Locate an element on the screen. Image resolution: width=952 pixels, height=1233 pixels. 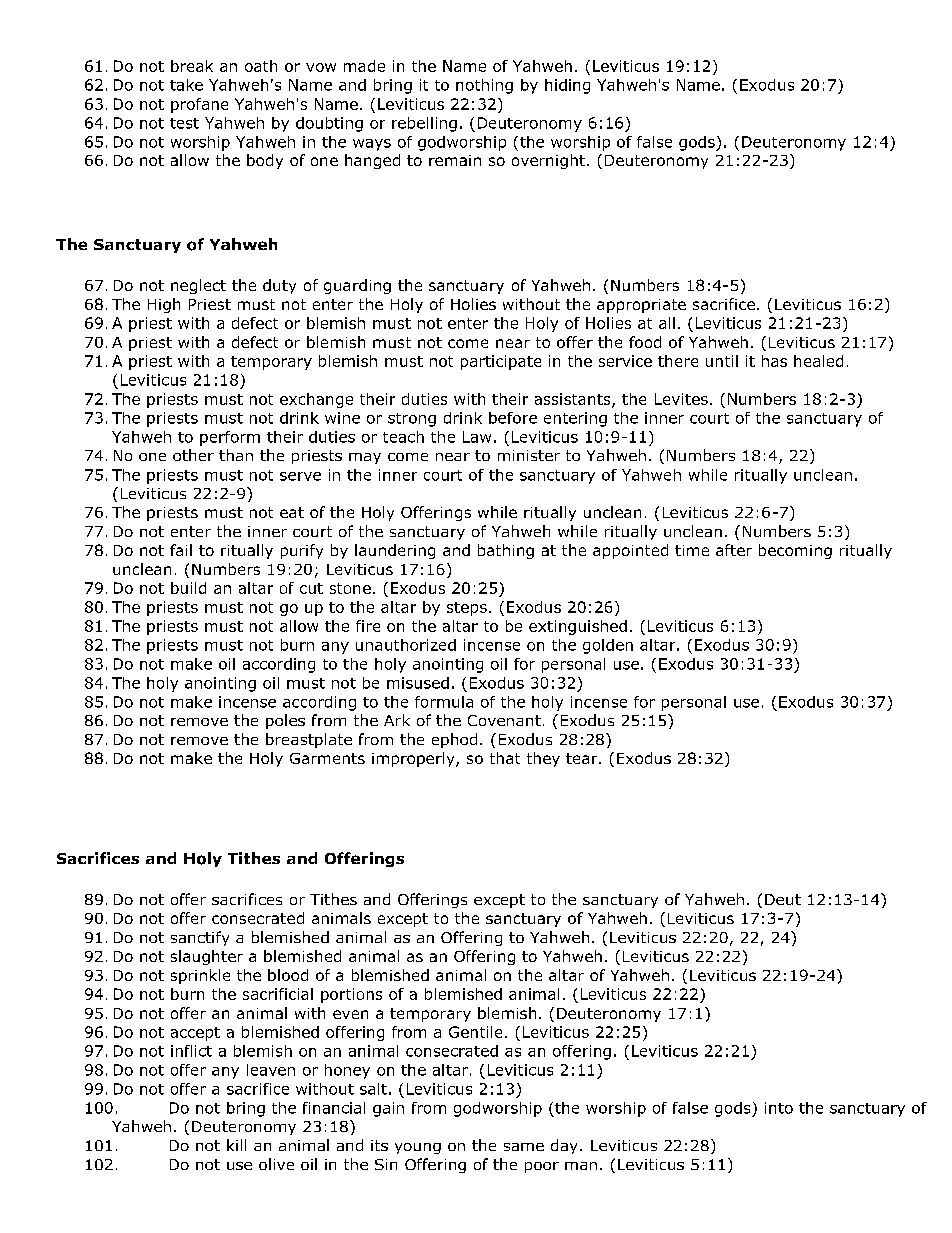
until is located at coordinates (722, 361).
